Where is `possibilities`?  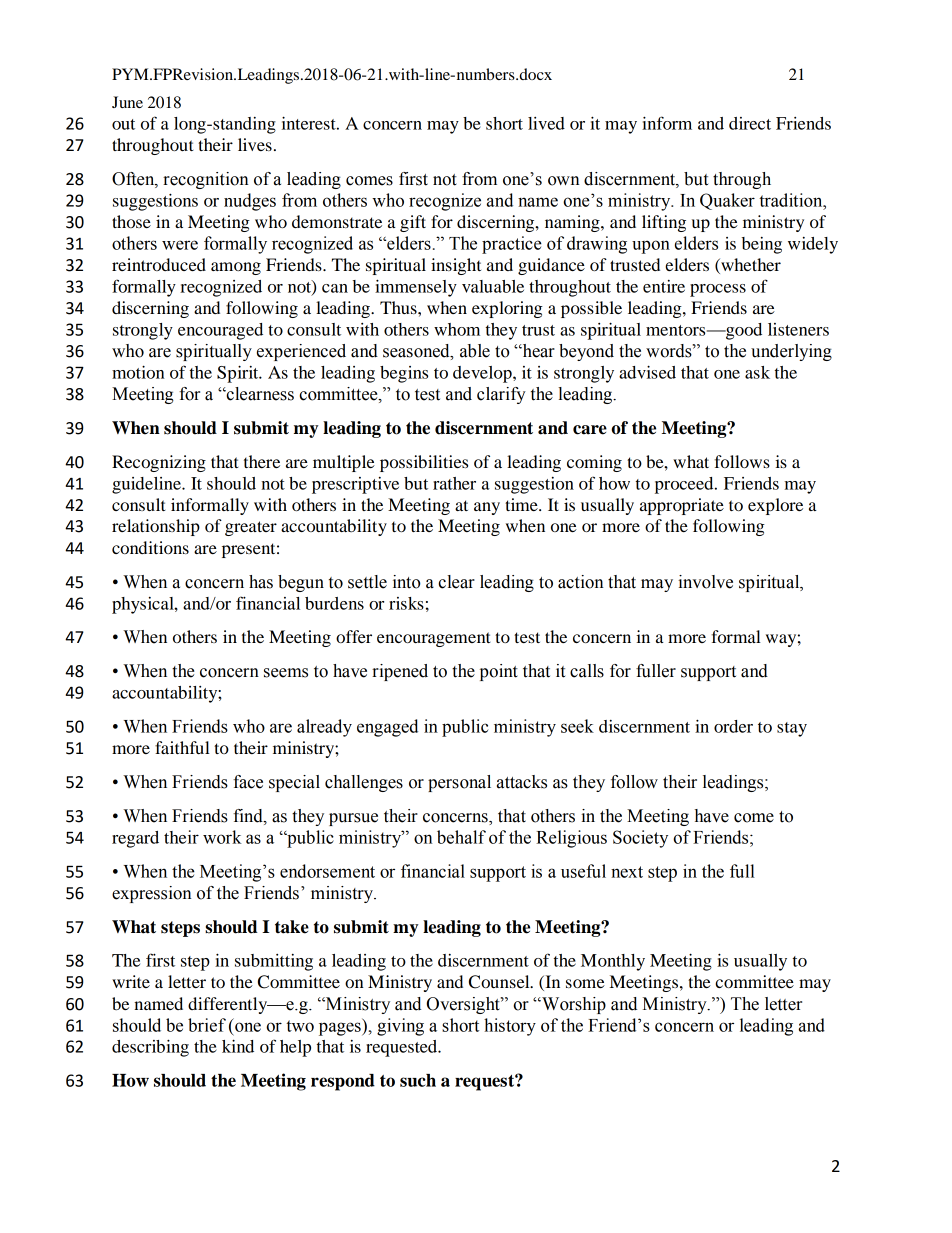
possibilities is located at coordinates (424, 463).
